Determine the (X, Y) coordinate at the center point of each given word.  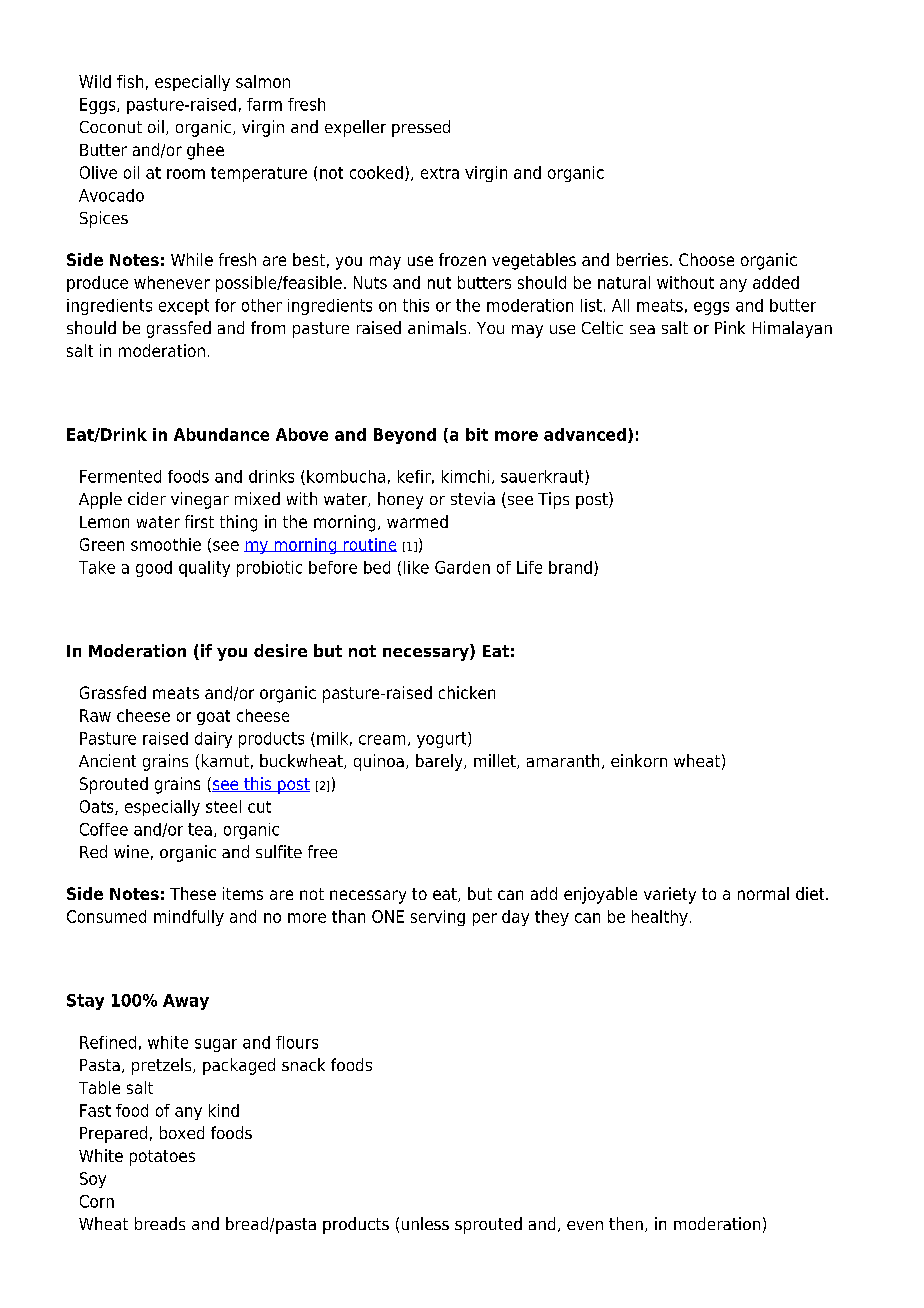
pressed (421, 128)
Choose (706, 259)
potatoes (162, 1158)
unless (425, 1223)
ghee (205, 151)
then (626, 1223)
